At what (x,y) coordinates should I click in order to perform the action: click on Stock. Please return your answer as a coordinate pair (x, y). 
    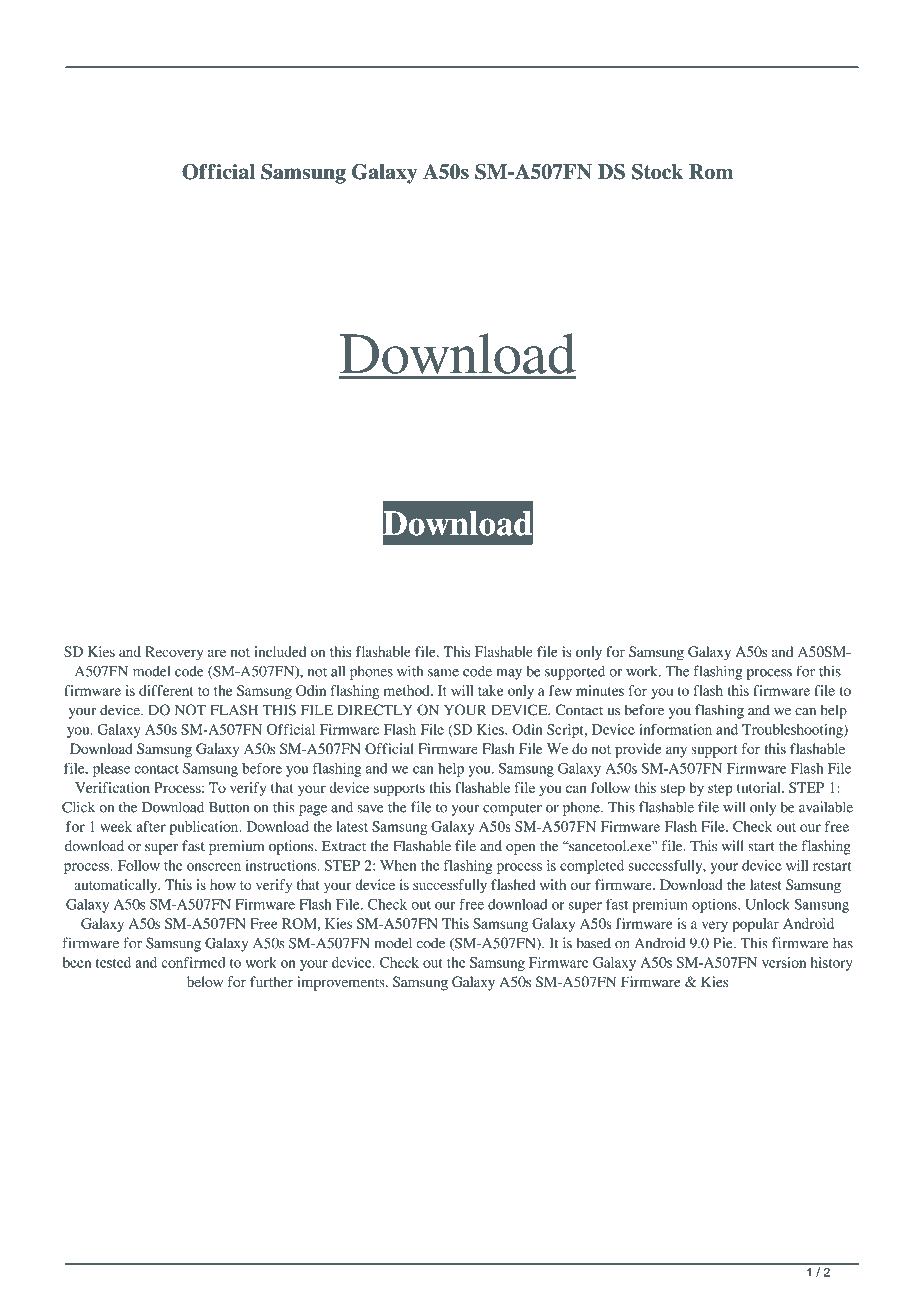
    Looking at the image, I should click on (657, 172).
